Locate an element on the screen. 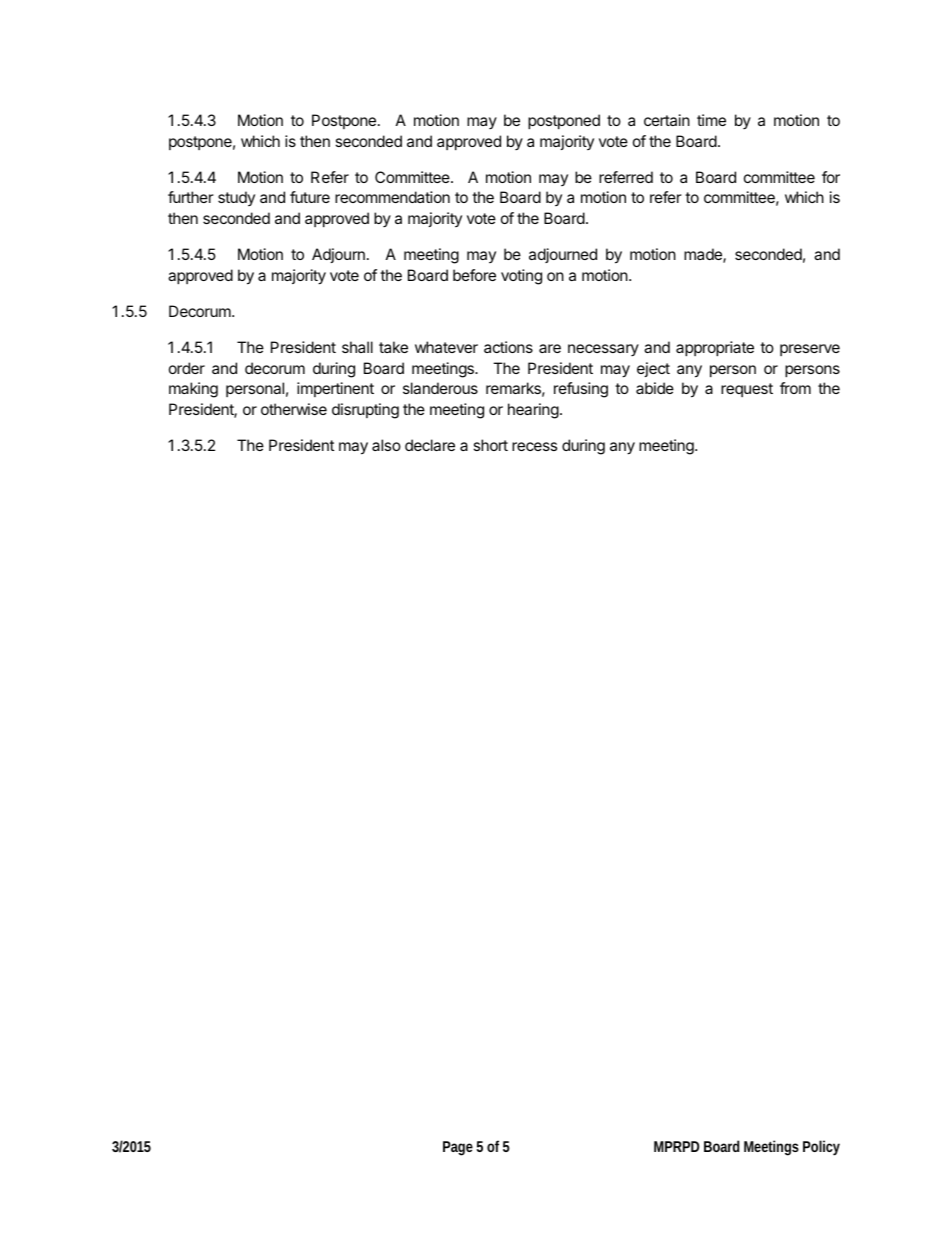 Image resolution: width=952 pixels, height=1233 pixels. recommendation is located at coordinates (392, 197).
